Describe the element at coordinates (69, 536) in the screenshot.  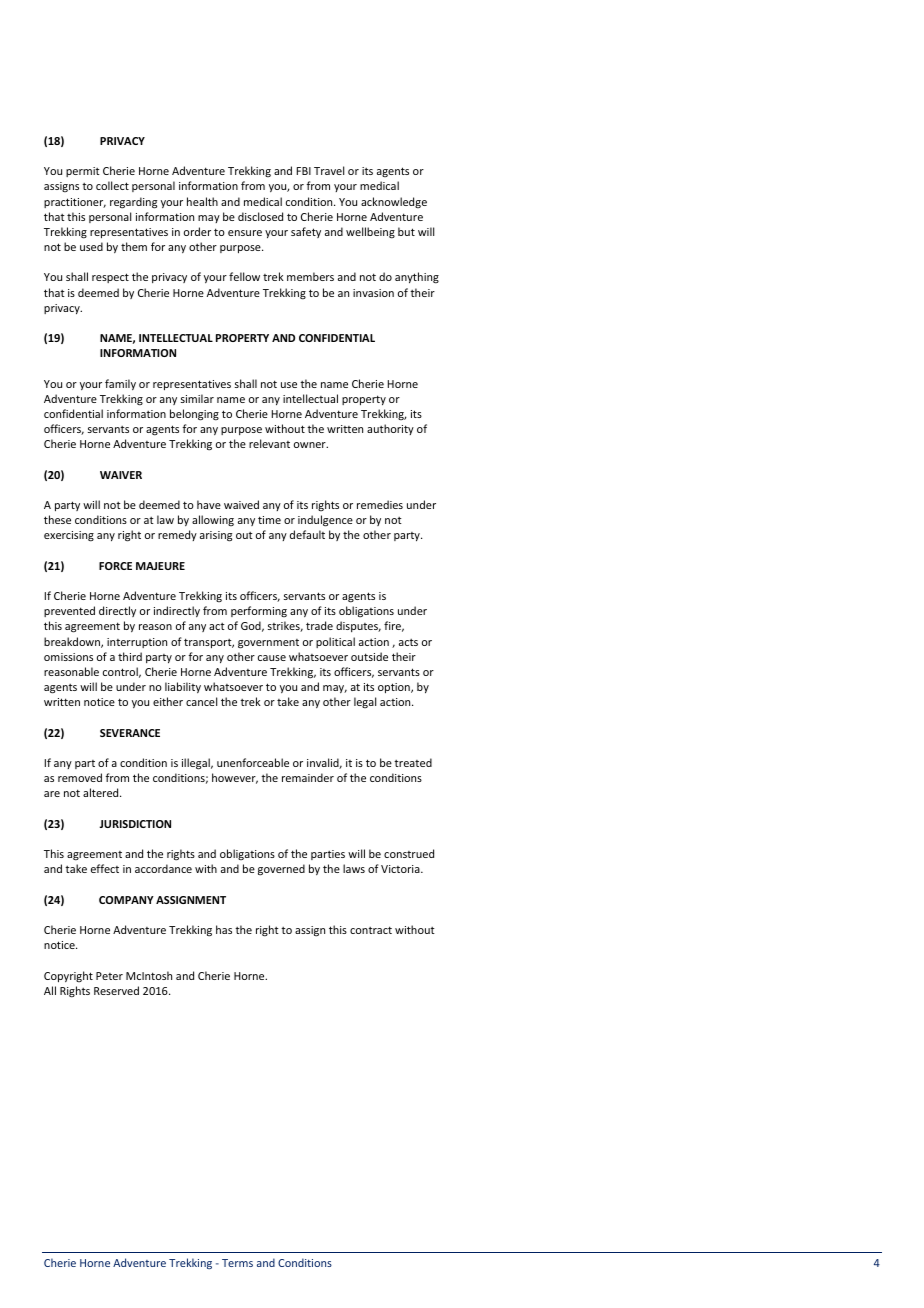
I see `exercising` at that location.
